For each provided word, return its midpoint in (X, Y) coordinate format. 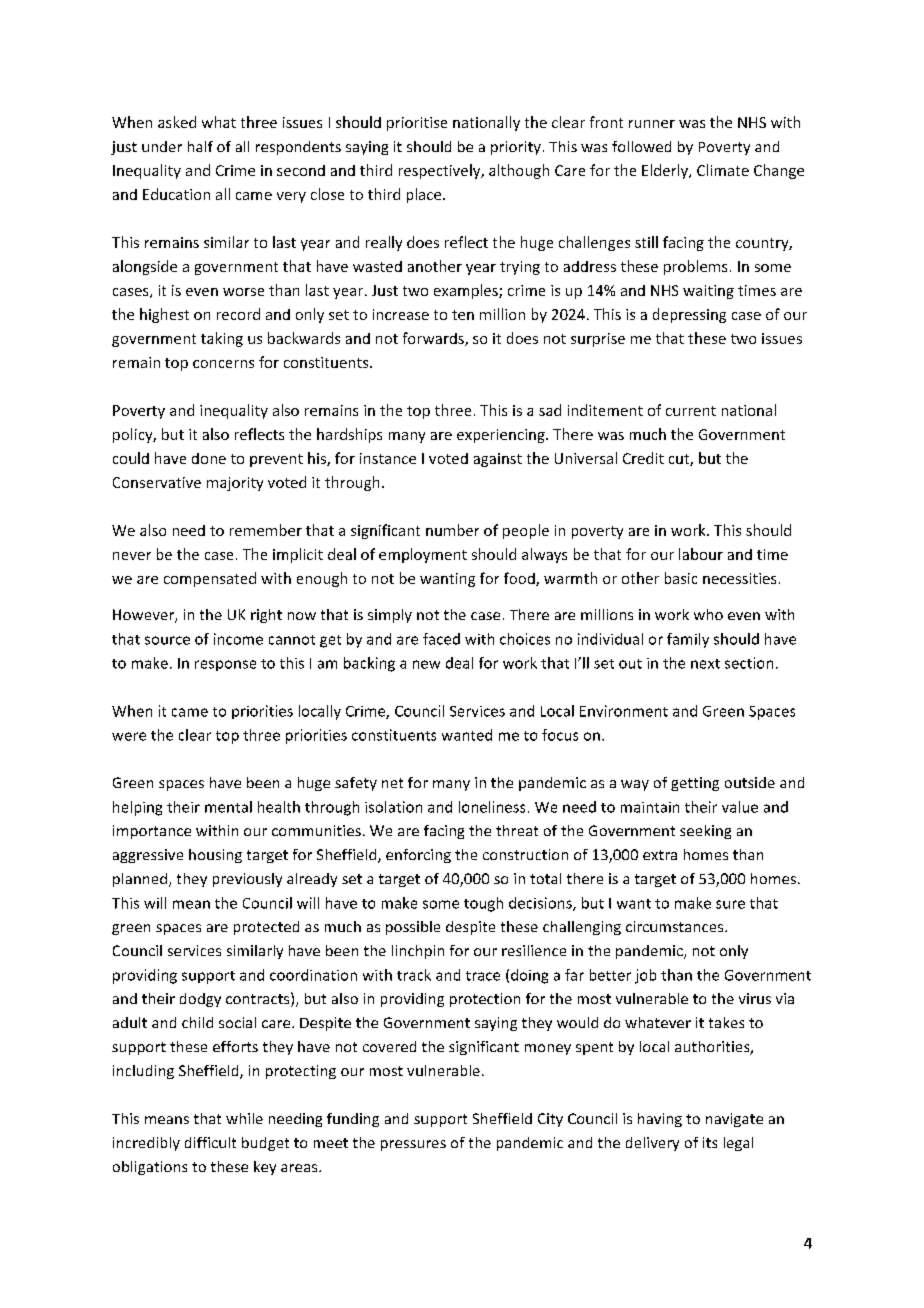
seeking (705, 832)
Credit (643, 458)
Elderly (666, 171)
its (710, 1142)
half (200, 146)
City (550, 1120)
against (498, 460)
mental (228, 807)
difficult (210, 1142)
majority (235, 484)
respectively (441, 171)
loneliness (492, 807)
